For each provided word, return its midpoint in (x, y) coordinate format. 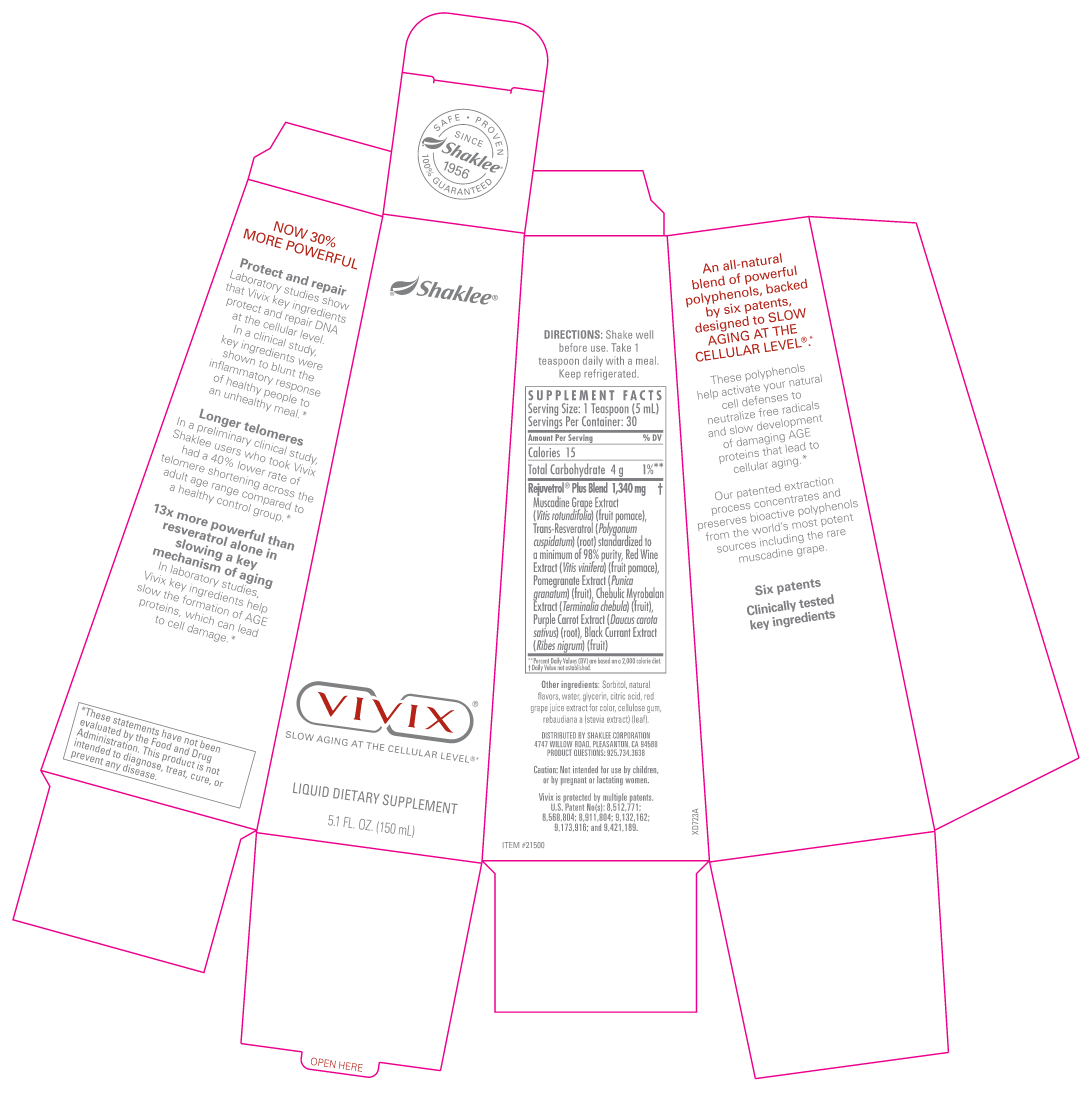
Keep (570, 374)
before (573, 347)
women (637, 780)
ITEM (511, 845)
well (644, 334)
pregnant (573, 781)
